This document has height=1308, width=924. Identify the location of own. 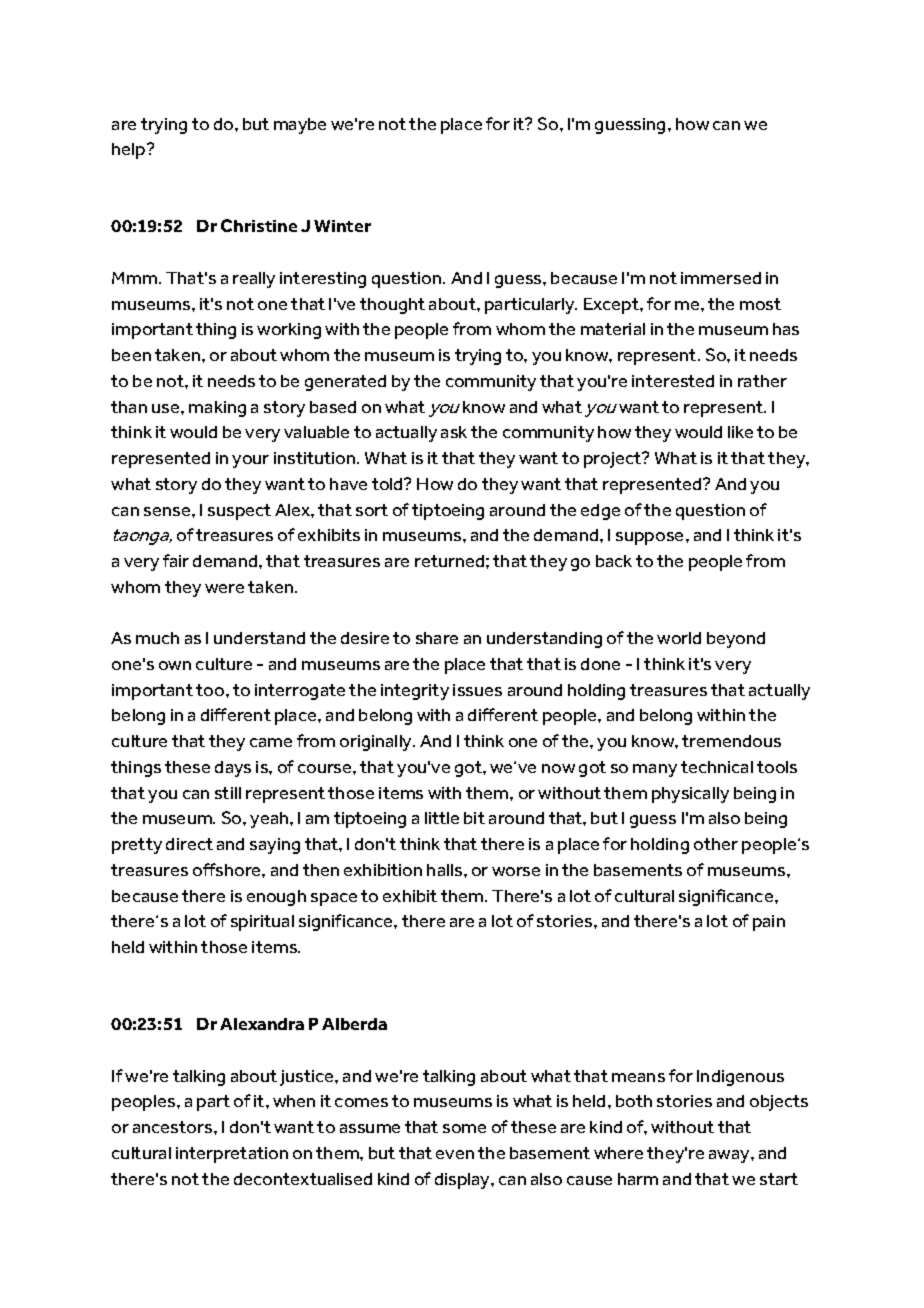
(175, 665).
